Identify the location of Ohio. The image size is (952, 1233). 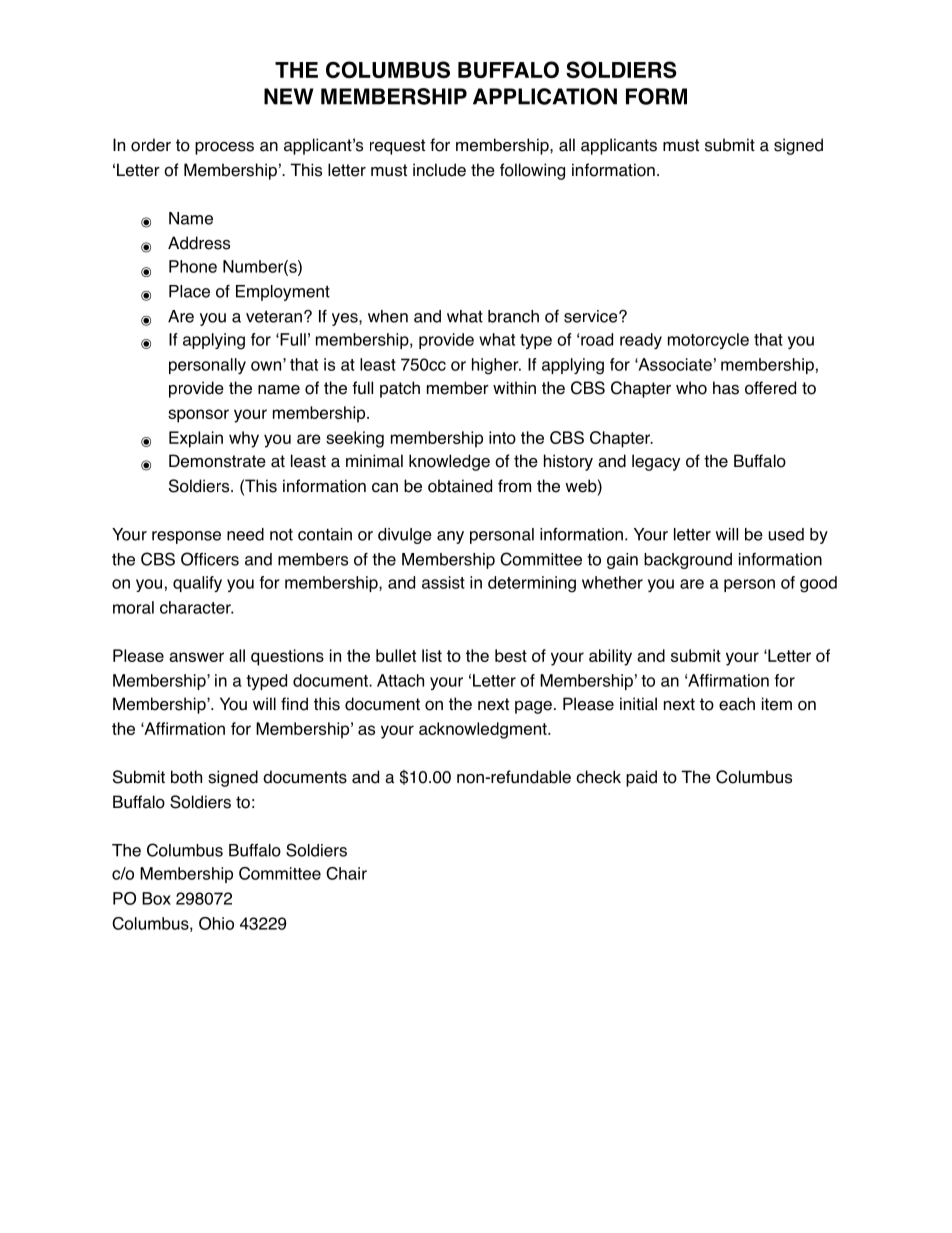
(216, 923).
